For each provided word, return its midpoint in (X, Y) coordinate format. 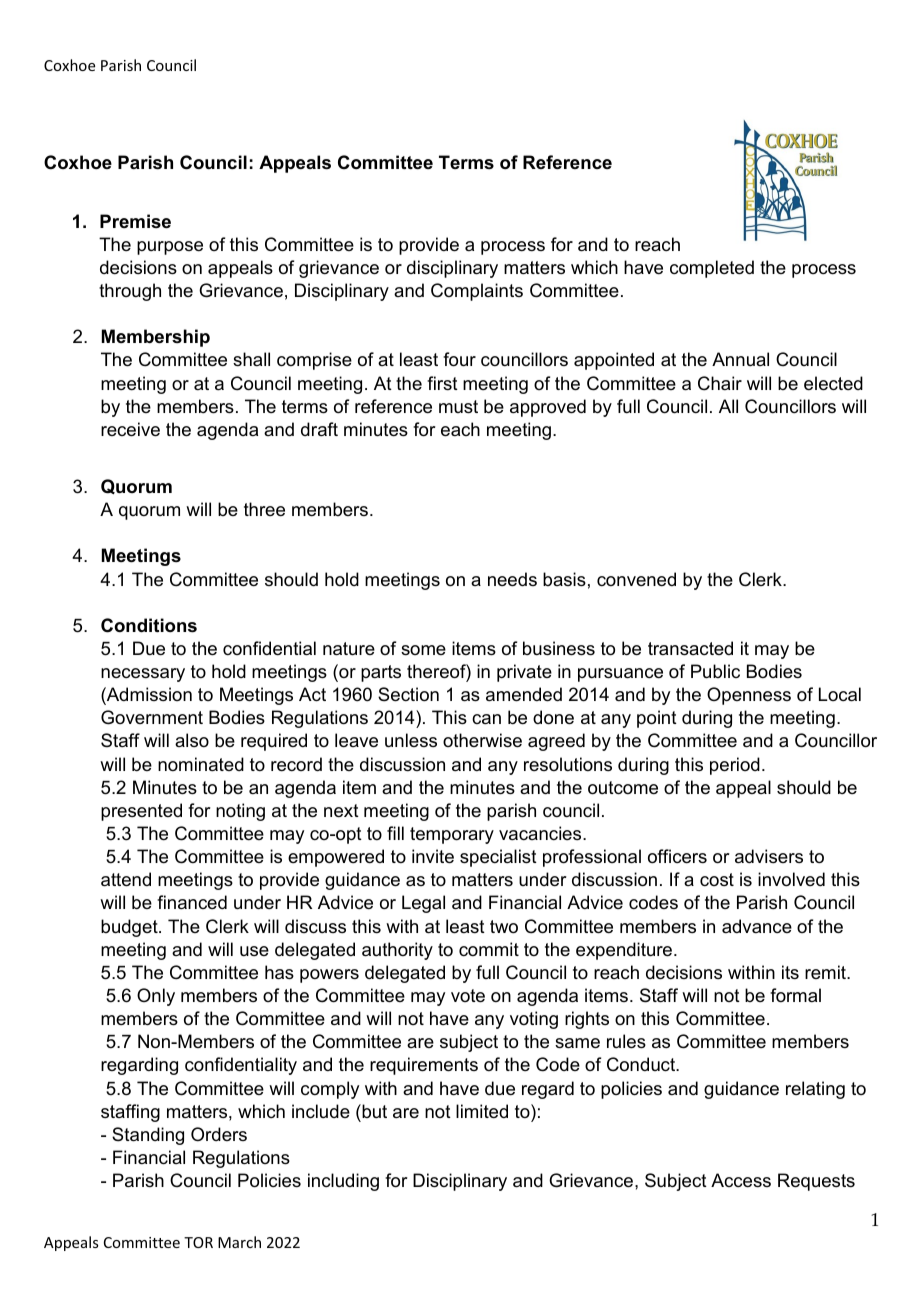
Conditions (149, 625)
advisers (769, 856)
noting (240, 812)
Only (156, 997)
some (423, 650)
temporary (452, 835)
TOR (198, 1242)
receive (130, 429)
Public (715, 671)
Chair (720, 383)
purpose (170, 248)
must (458, 407)
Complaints (477, 292)
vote (468, 996)
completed (712, 269)
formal (795, 995)
